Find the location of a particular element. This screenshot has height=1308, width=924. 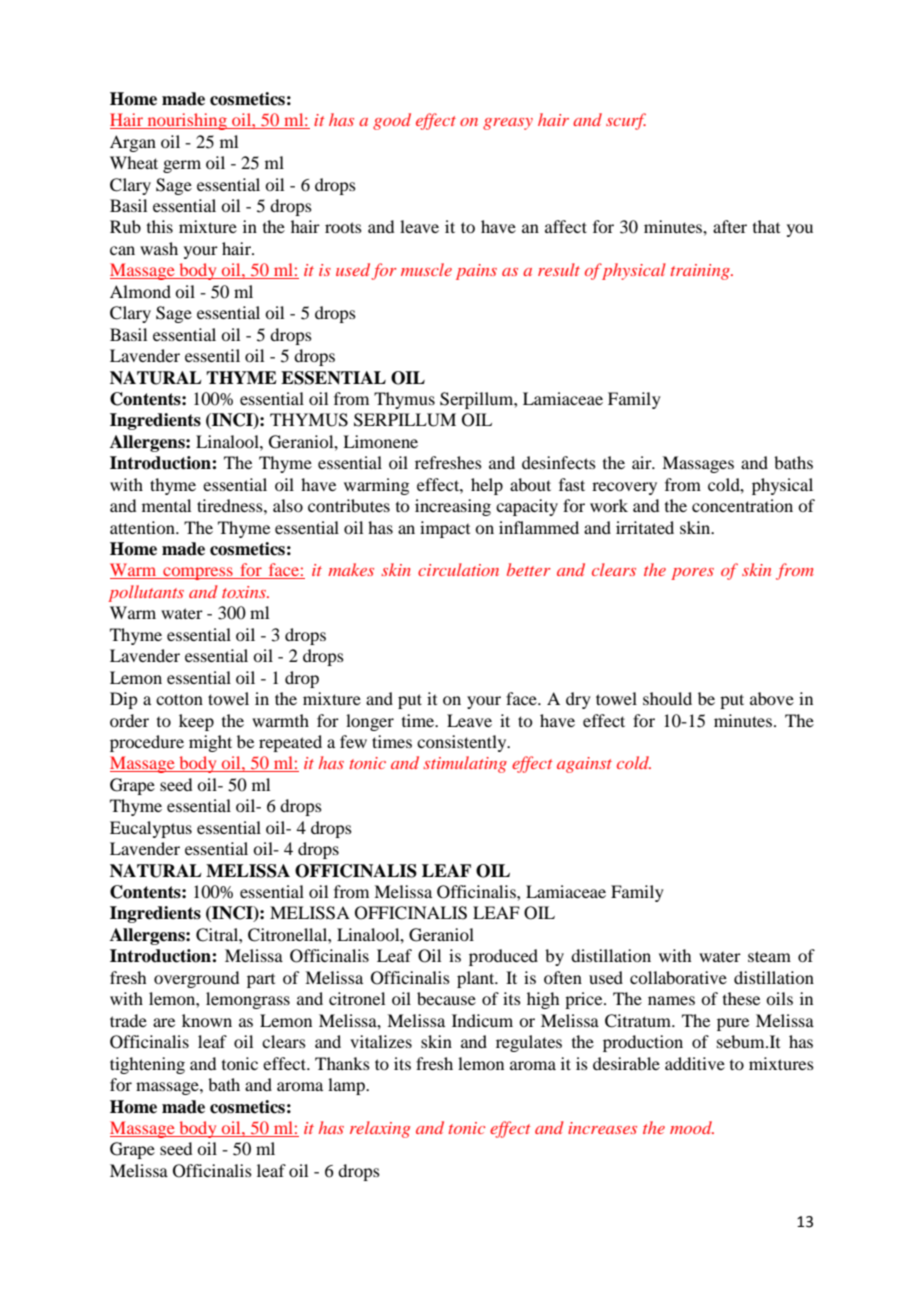

tightening is located at coordinates (147, 1065).
